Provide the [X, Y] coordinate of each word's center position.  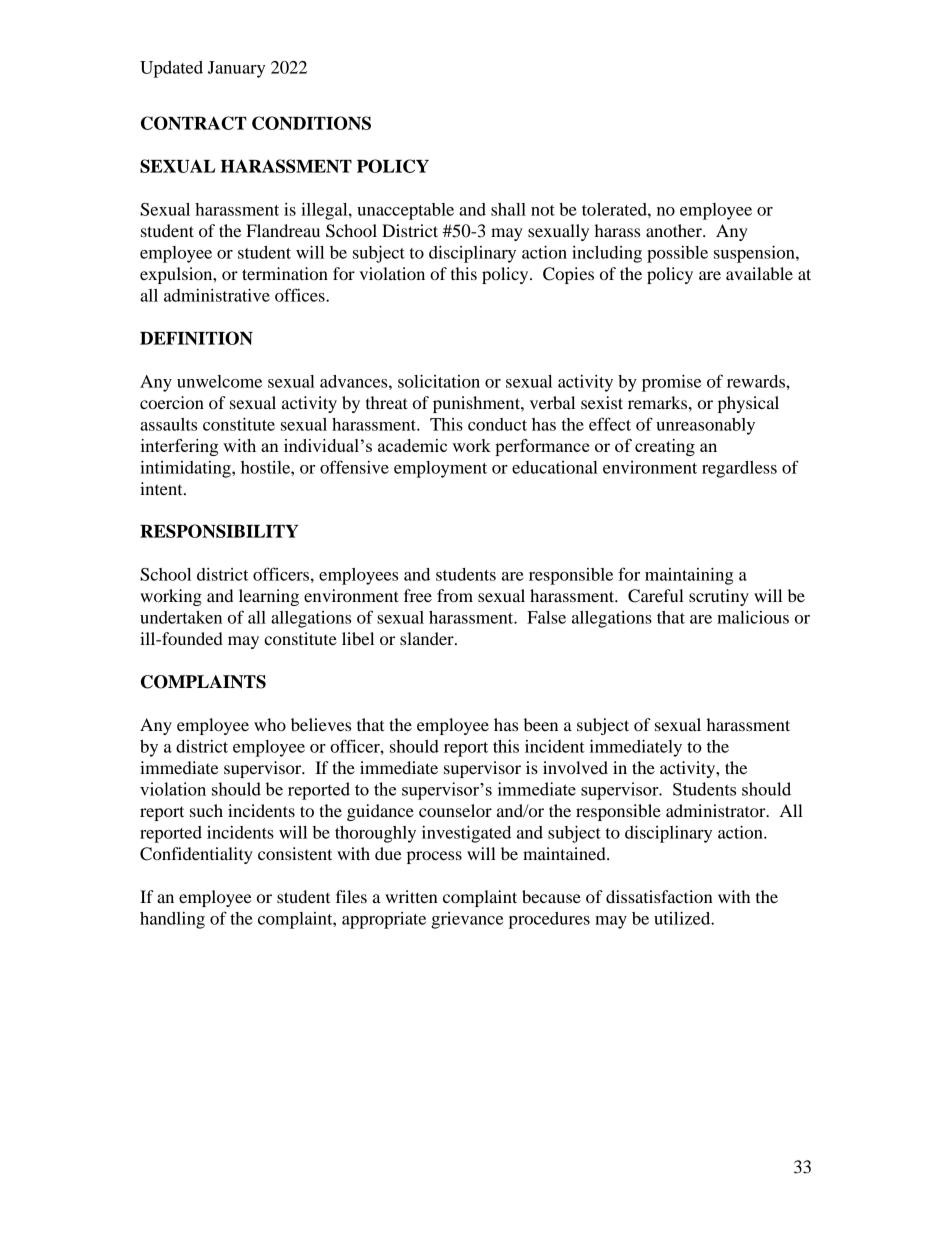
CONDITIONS [311, 123]
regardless [739, 469]
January [236, 69]
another [675, 230]
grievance [467, 920]
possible [677, 254]
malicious [753, 617]
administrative [217, 295]
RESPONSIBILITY [219, 531]
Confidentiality [196, 855]
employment [440, 469]
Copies [568, 275]
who [270, 724]
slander [428, 638]
